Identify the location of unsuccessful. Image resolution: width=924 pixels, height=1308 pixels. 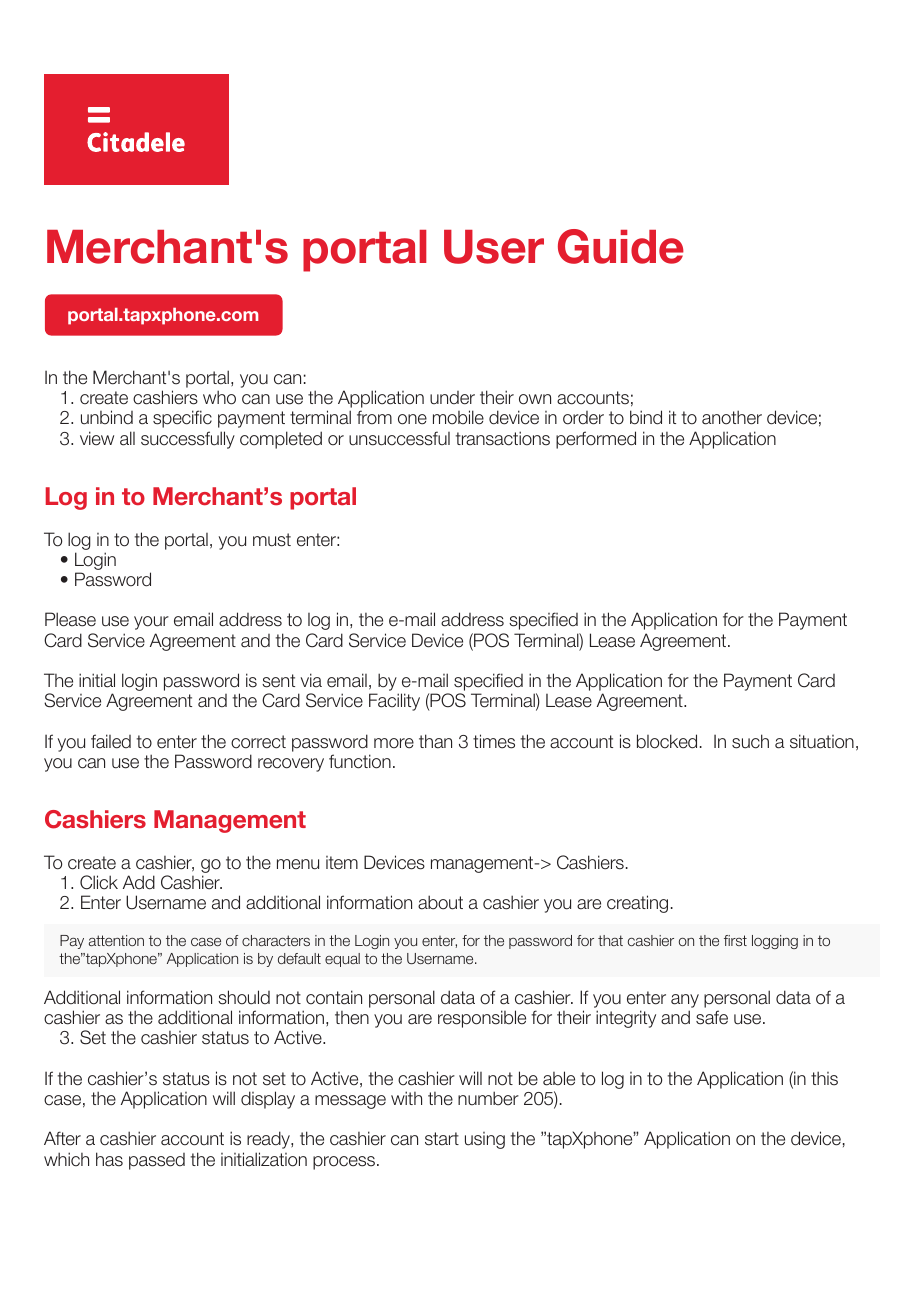
(399, 438).
